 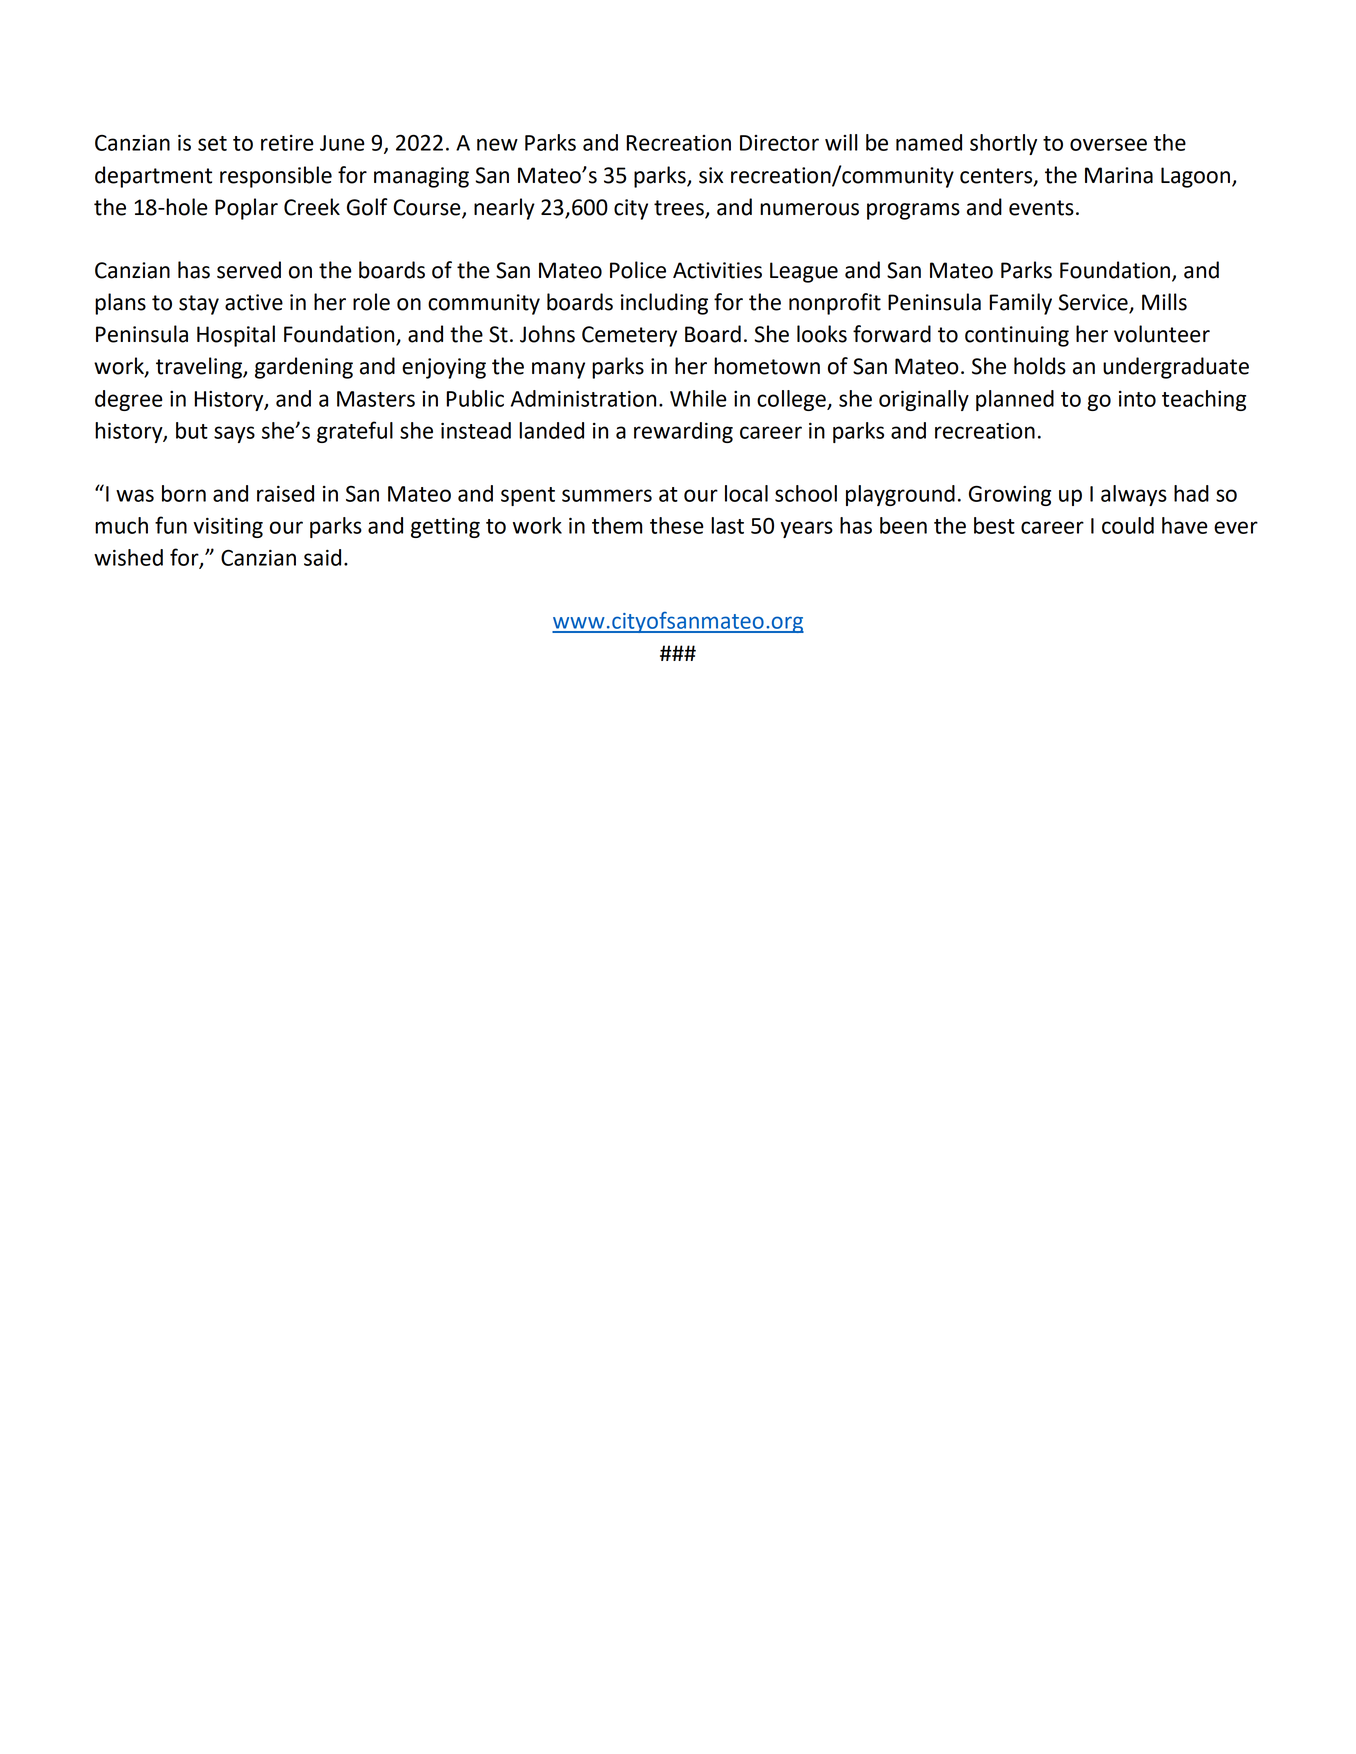 I want to click on retire, so click(x=287, y=143).
